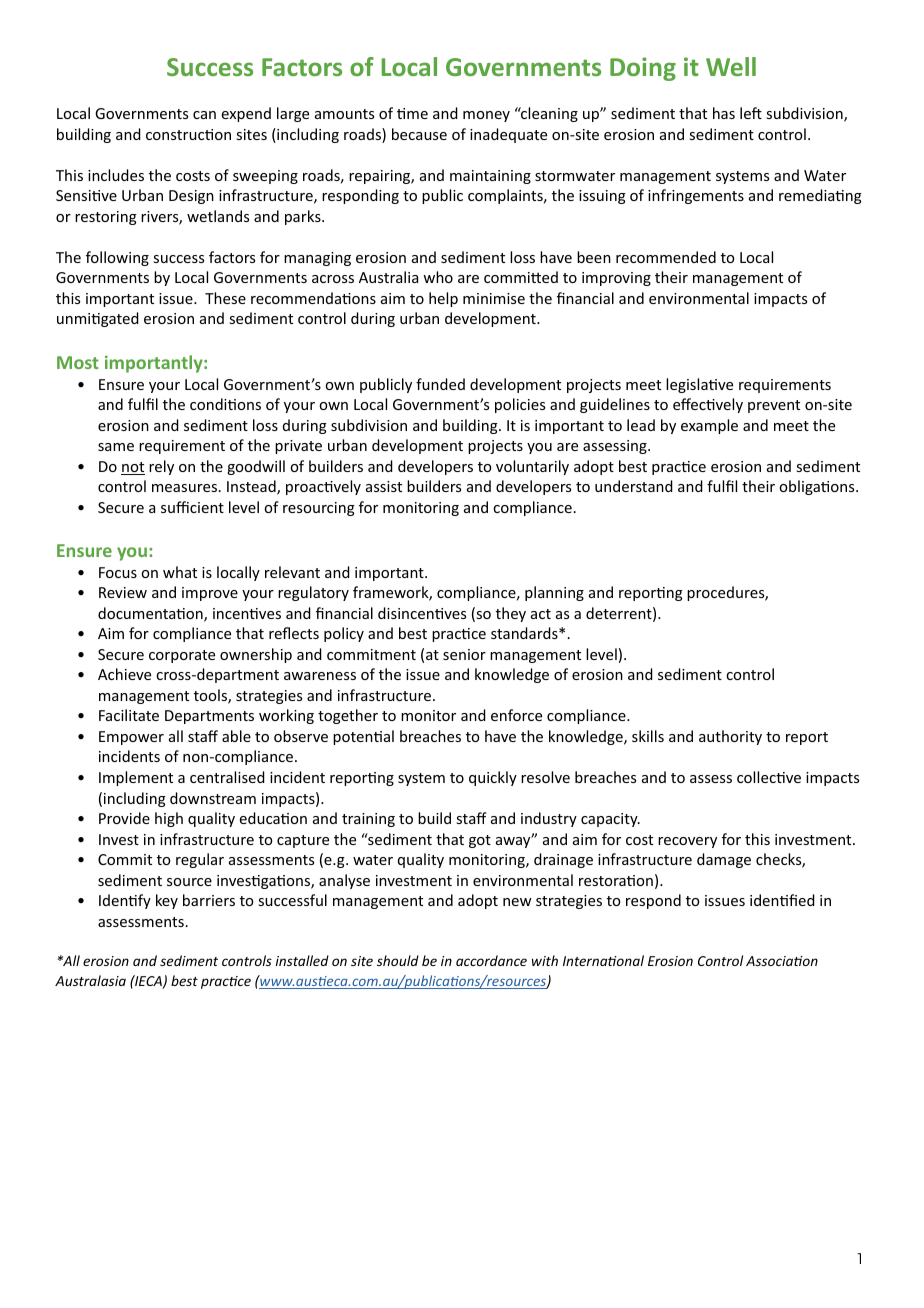 This document has height=1308, width=924. Describe the element at coordinates (384, 486) in the document. I see `assist` at that location.
